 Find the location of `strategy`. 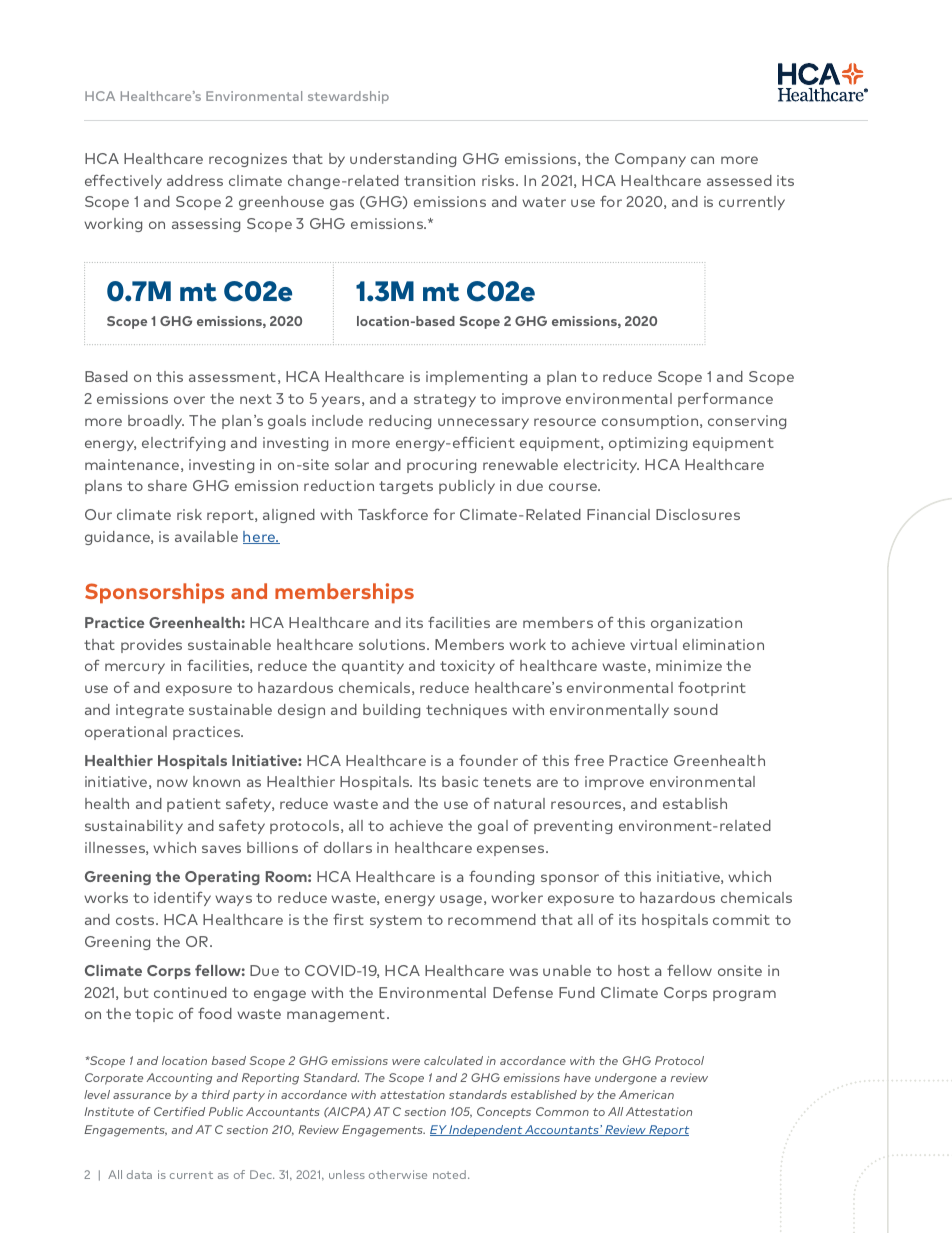

strategy is located at coordinates (445, 400).
